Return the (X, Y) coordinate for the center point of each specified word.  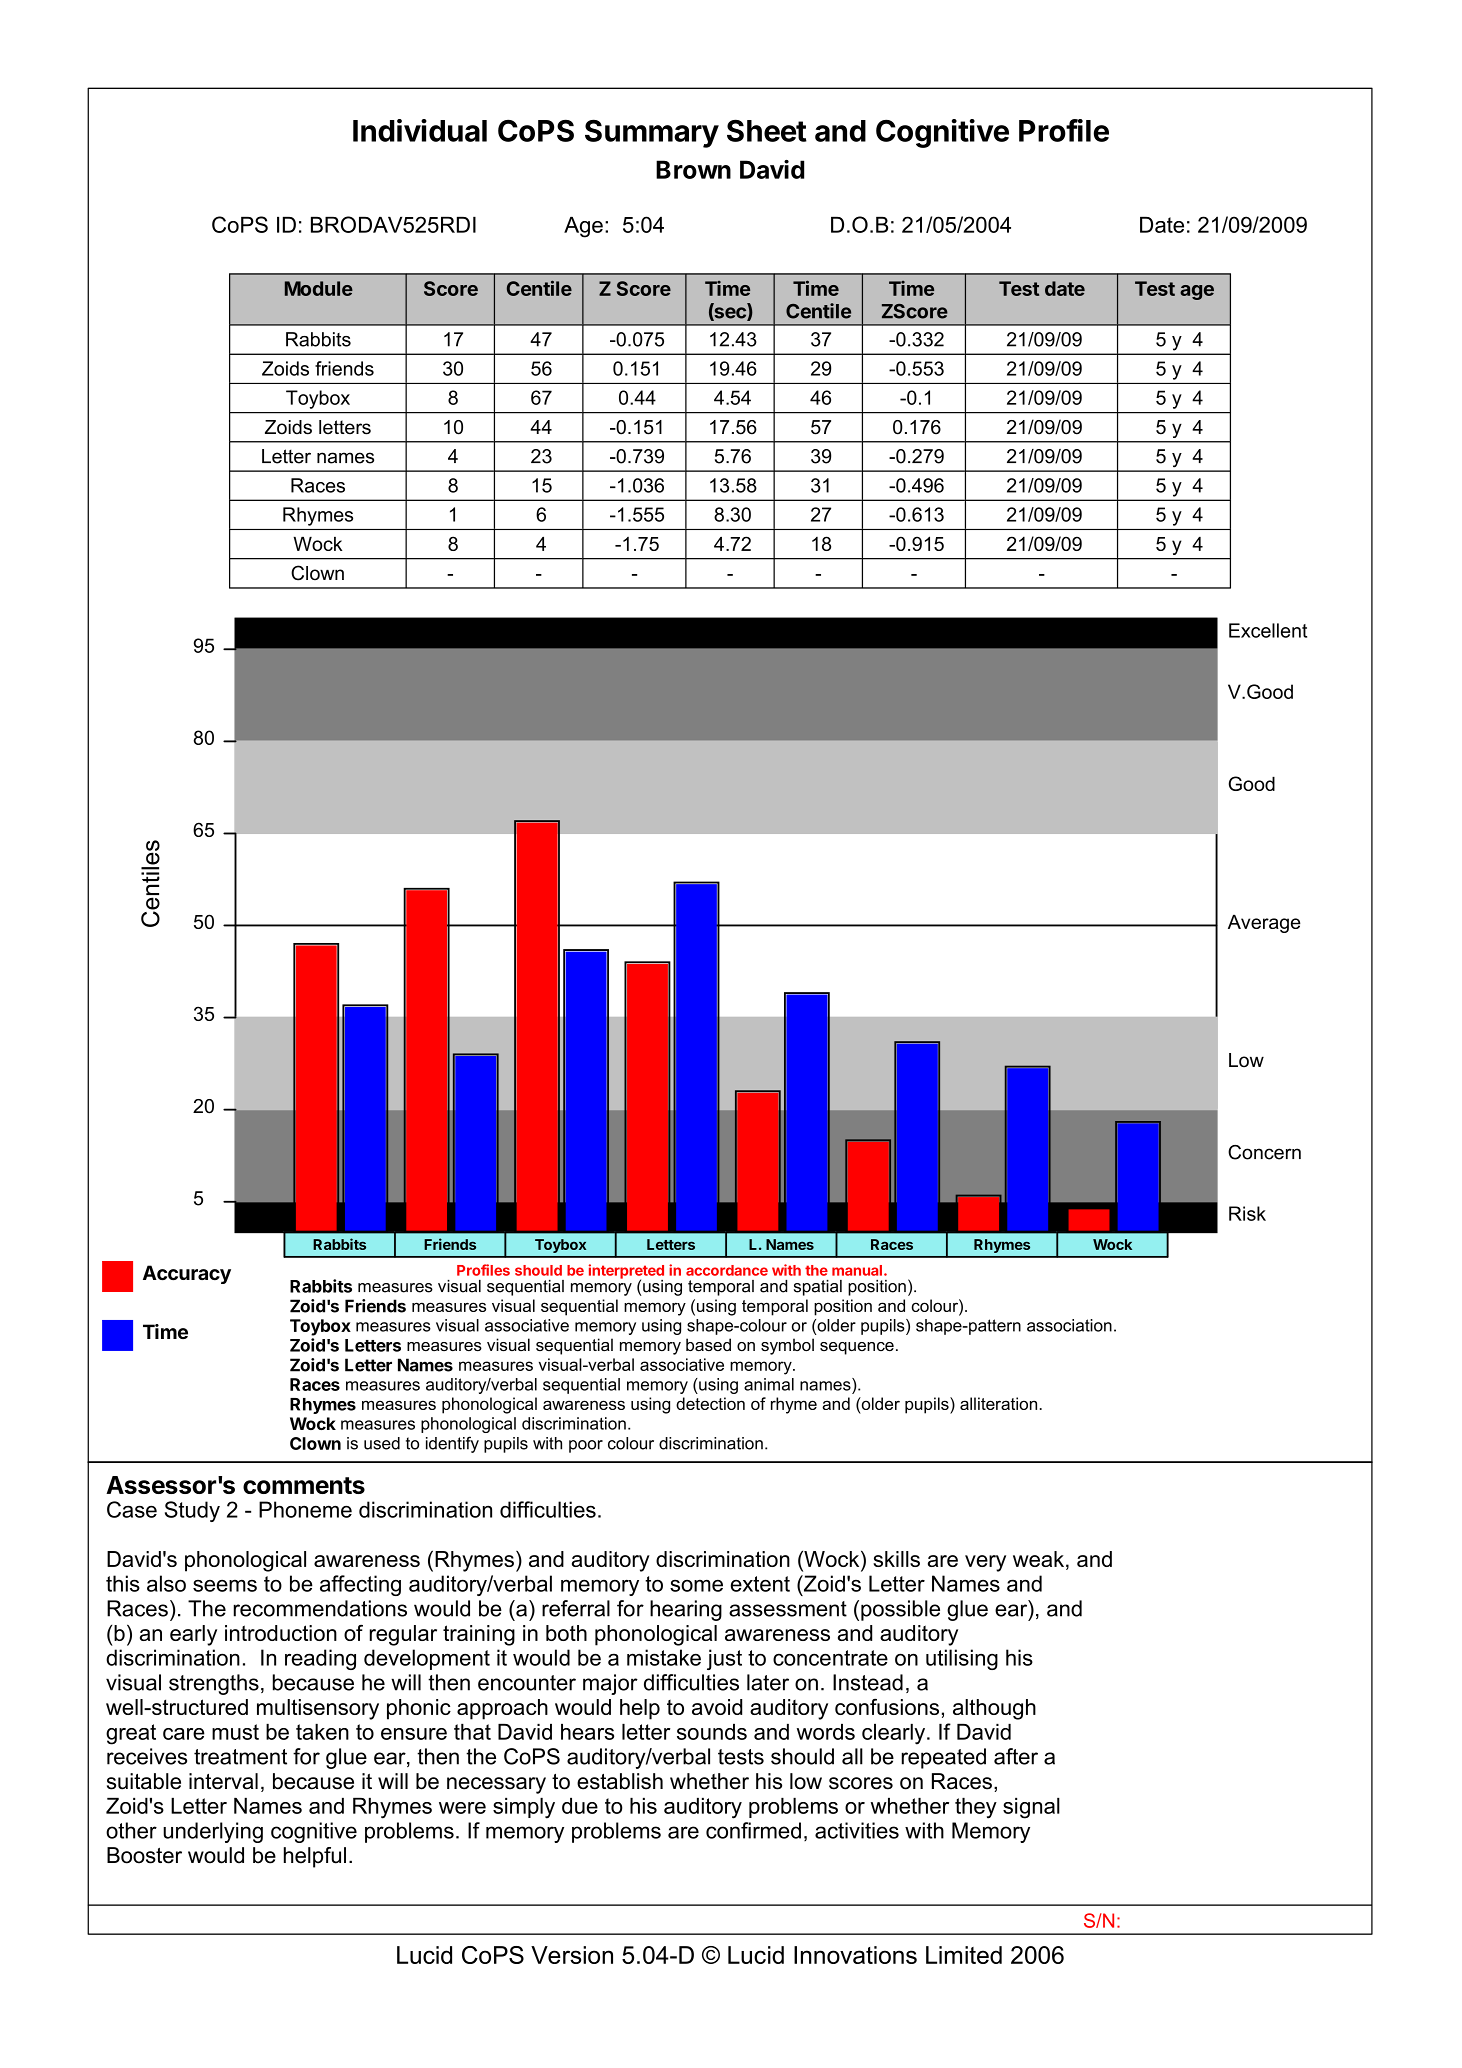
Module (319, 288)
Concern (1264, 1152)
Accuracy (187, 1274)
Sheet (767, 130)
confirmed (753, 1830)
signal (1031, 1808)
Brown (693, 169)
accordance (727, 1270)
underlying (213, 1832)
